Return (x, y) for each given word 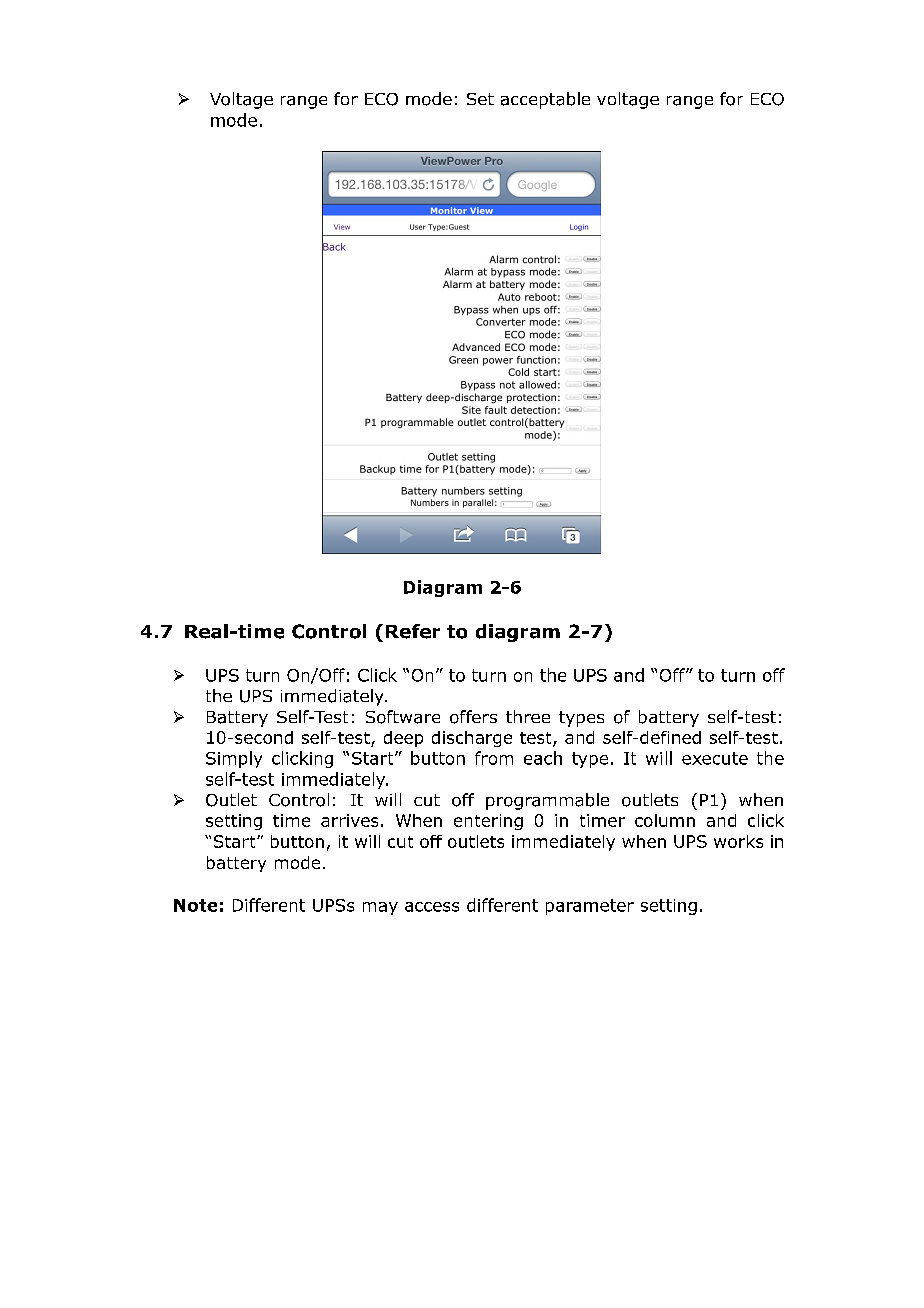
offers (473, 717)
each (543, 758)
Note (195, 905)
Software (403, 717)
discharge (472, 739)
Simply (234, 759)
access (432, 907)
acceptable (545, 100)
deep (403, 739)
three (528, 716)
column (665, 820)
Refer (413, 631)
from (494, 758)
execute (715, 758)
